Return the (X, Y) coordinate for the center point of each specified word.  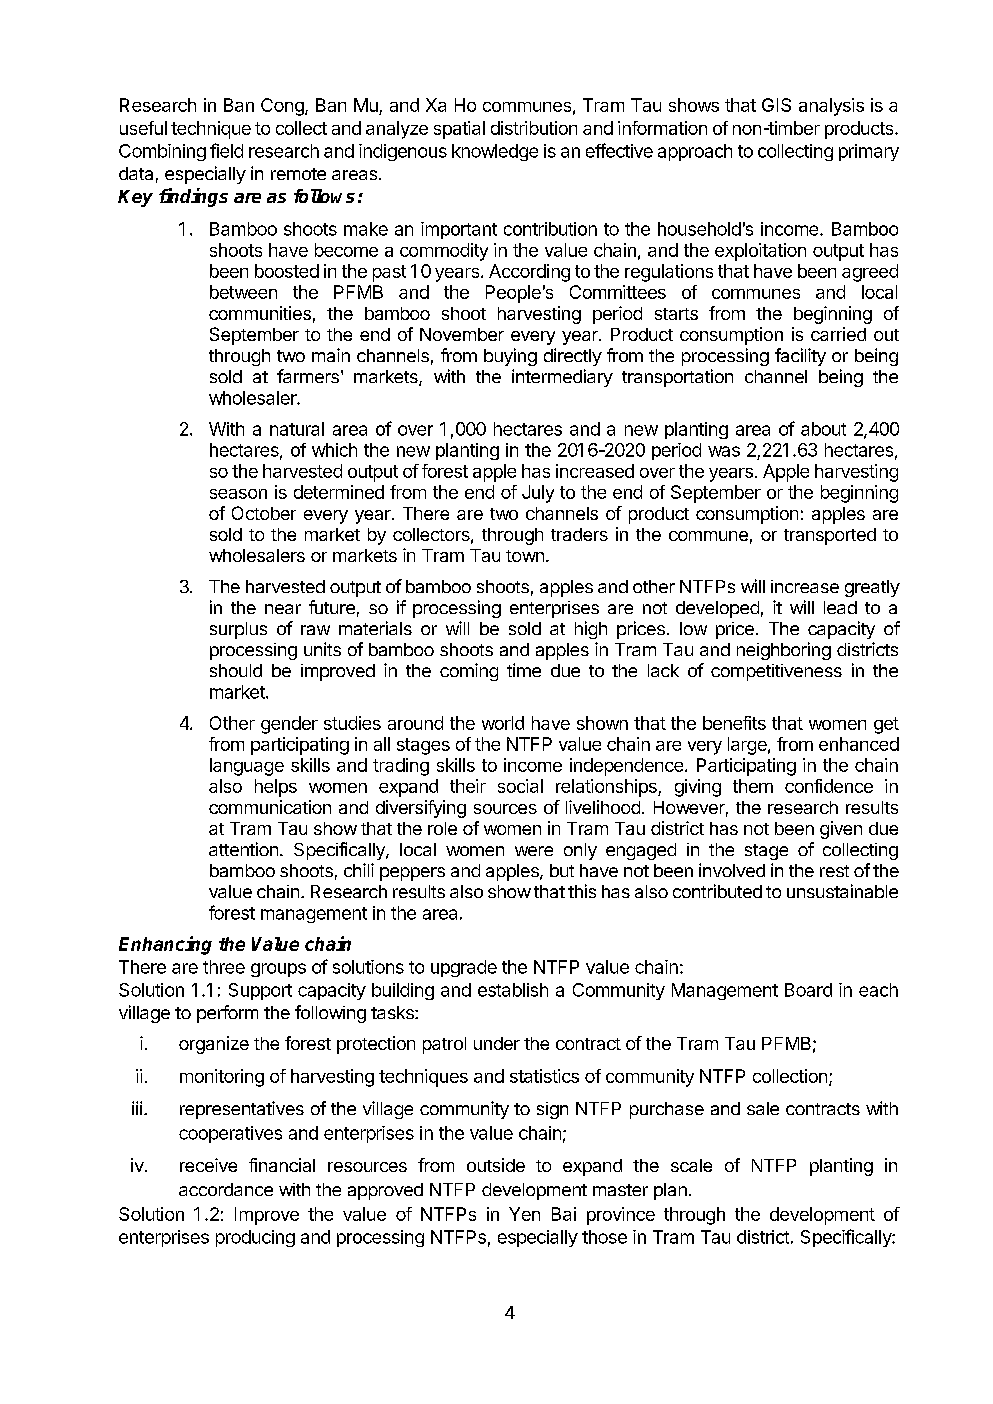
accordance (226, 1189)
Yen (524, 1214)
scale (691, 1165)
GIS (776, 105)
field (226, 150)
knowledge (495, 152)
